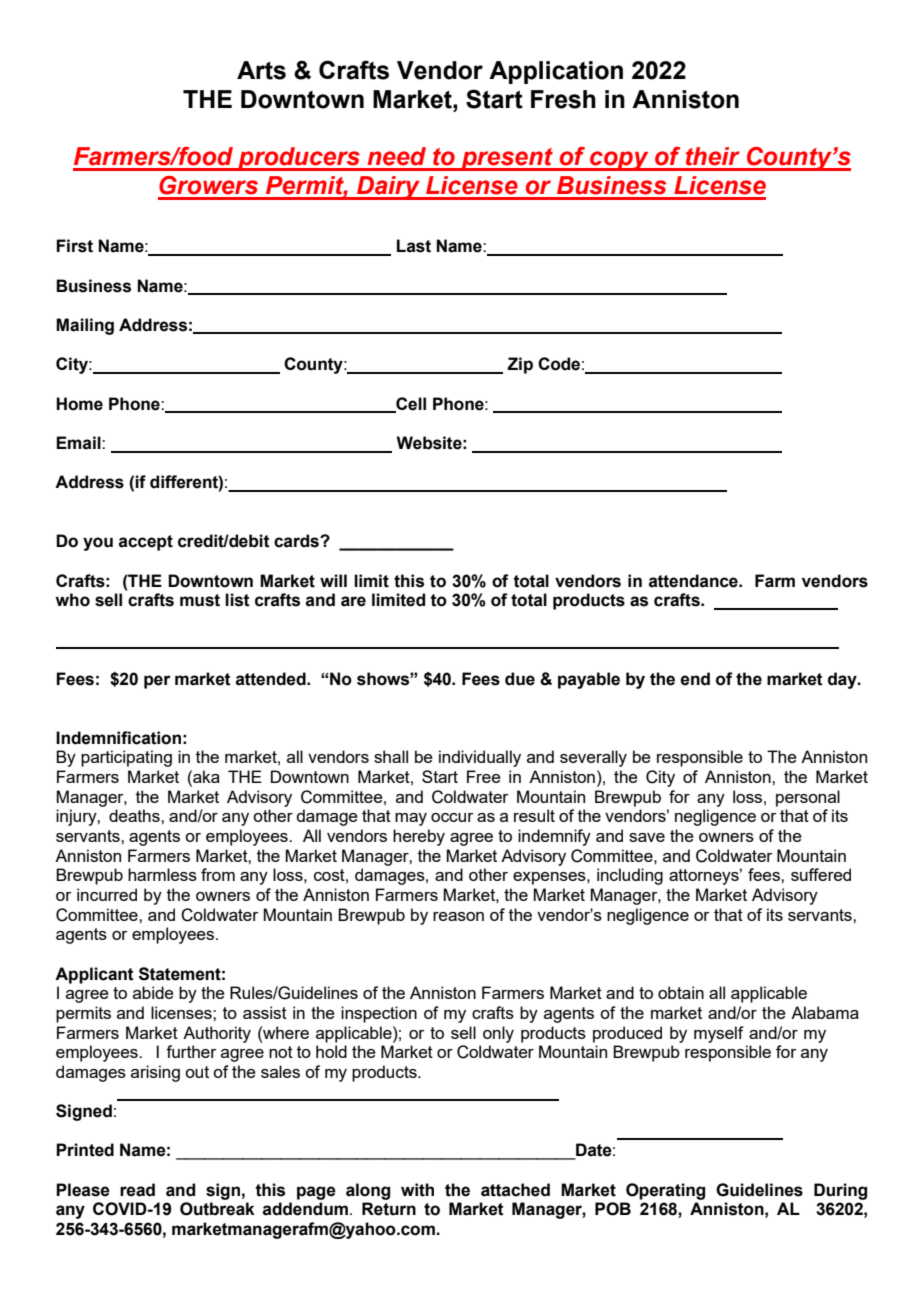 This screenshot has height=1308, width=924. Describe the element at coordinates (79, 443) in the screenshot. I see `Email` at that location.
